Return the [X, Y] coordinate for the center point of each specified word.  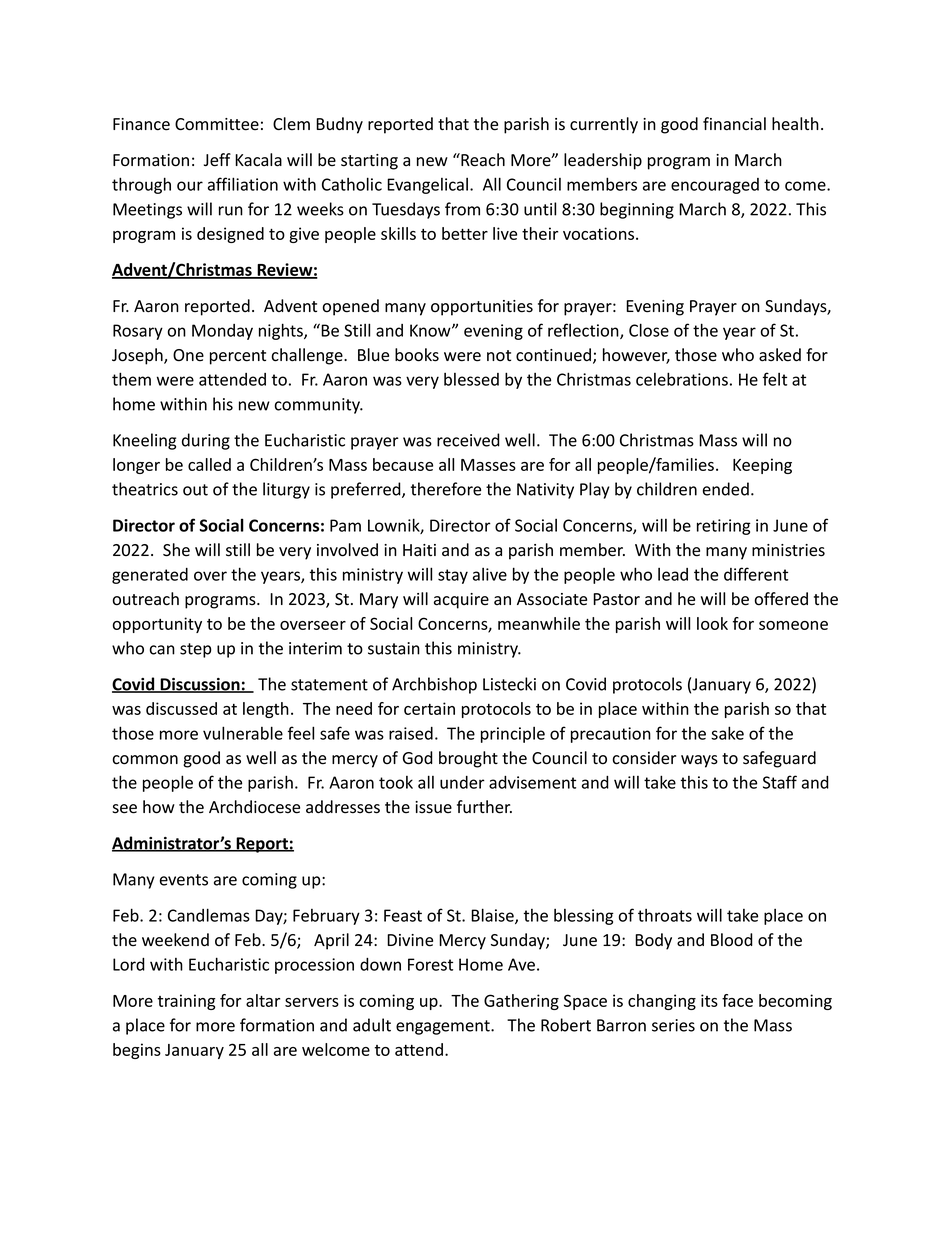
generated [150, 576]
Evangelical [429, 186]
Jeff [217, 160]
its [709, 1000]
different [756, 574]
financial [734, 124]
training [187, 1002]
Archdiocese [254, 807]
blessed [471, 379]
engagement [444, 1027]
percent [238, 357]
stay [453, 576]
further [484, 807]
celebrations [682, 379]
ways [699, 761]
